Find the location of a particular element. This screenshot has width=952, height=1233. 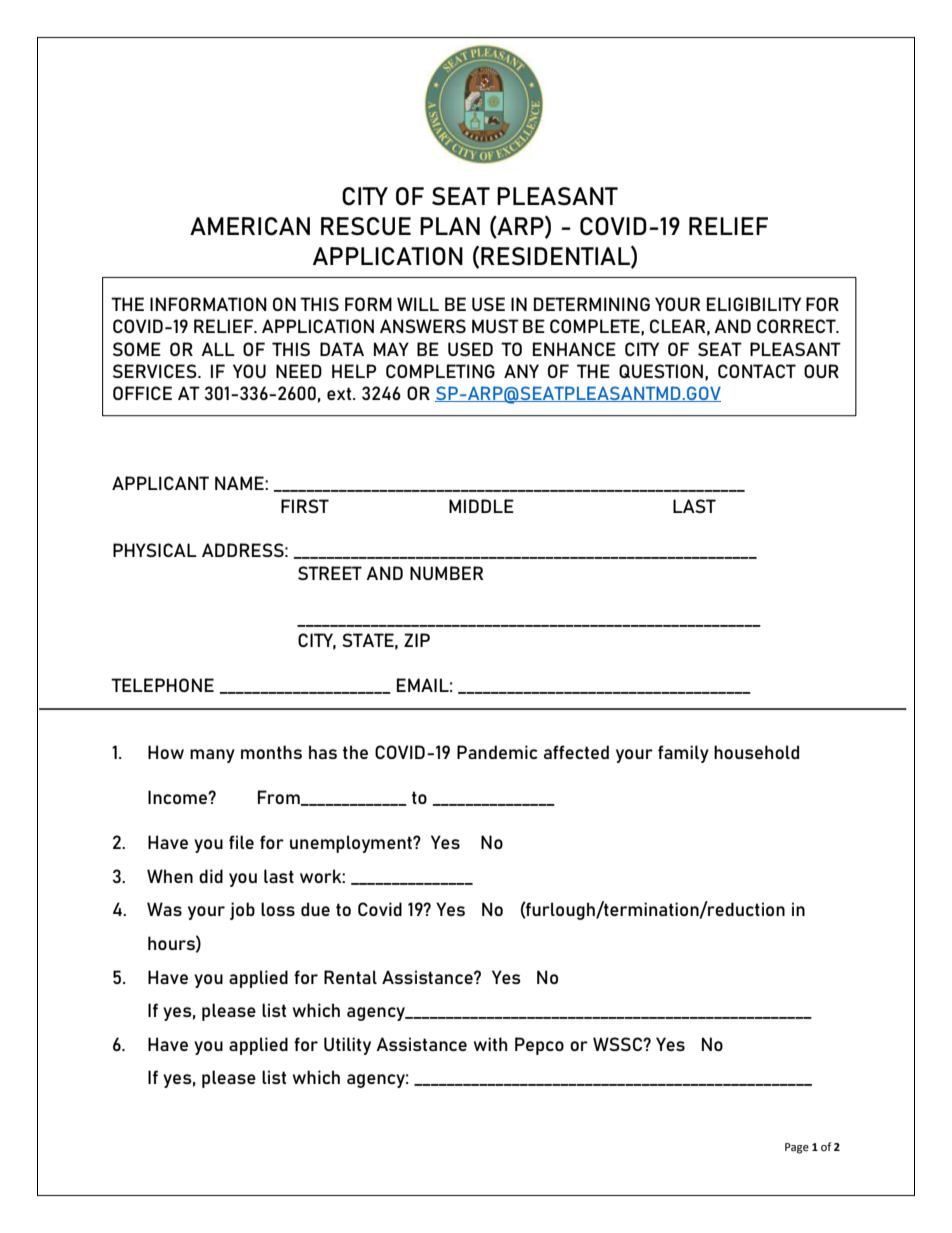

family is located at coordinates (683, 754).
